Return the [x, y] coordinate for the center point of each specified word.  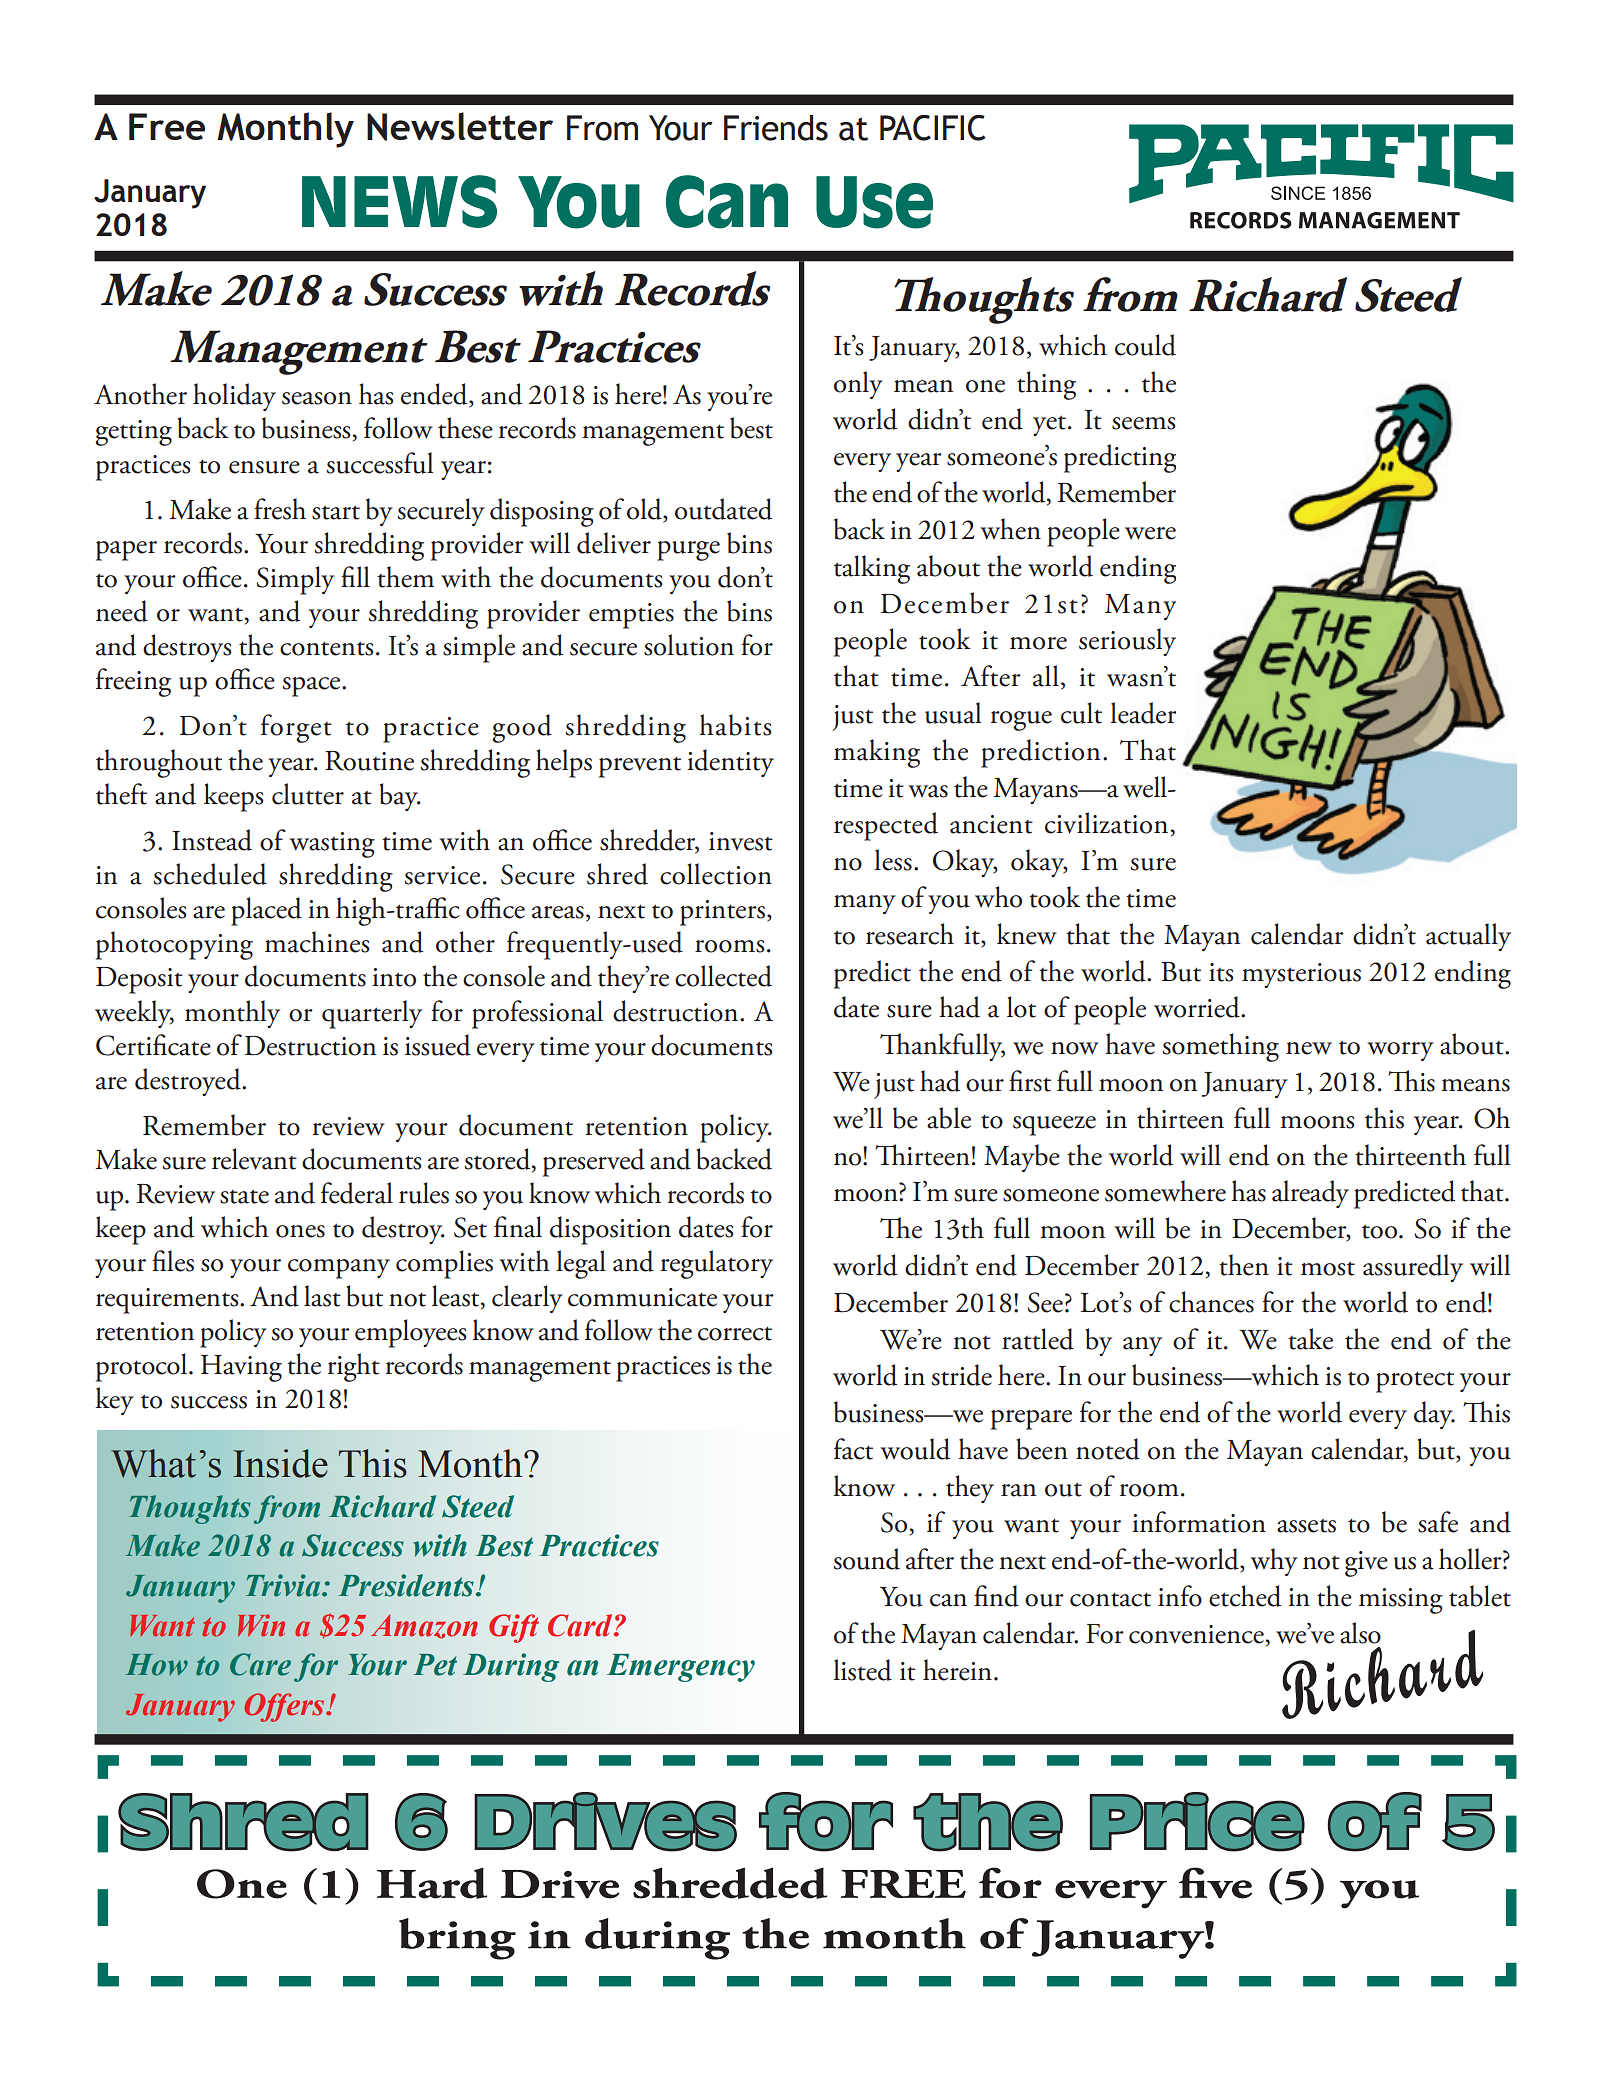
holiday [234, 397]
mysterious [1301, 975]
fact [853, 1449]
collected [723, 976]
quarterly [372, 1014]
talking [872, 569]
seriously [1127, 642]
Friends [776, 128]
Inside [280, 1463]
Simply [296, 580]
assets [1306, 1526]
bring [457, 1939]
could [1145, 345]
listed [862, 1670]
